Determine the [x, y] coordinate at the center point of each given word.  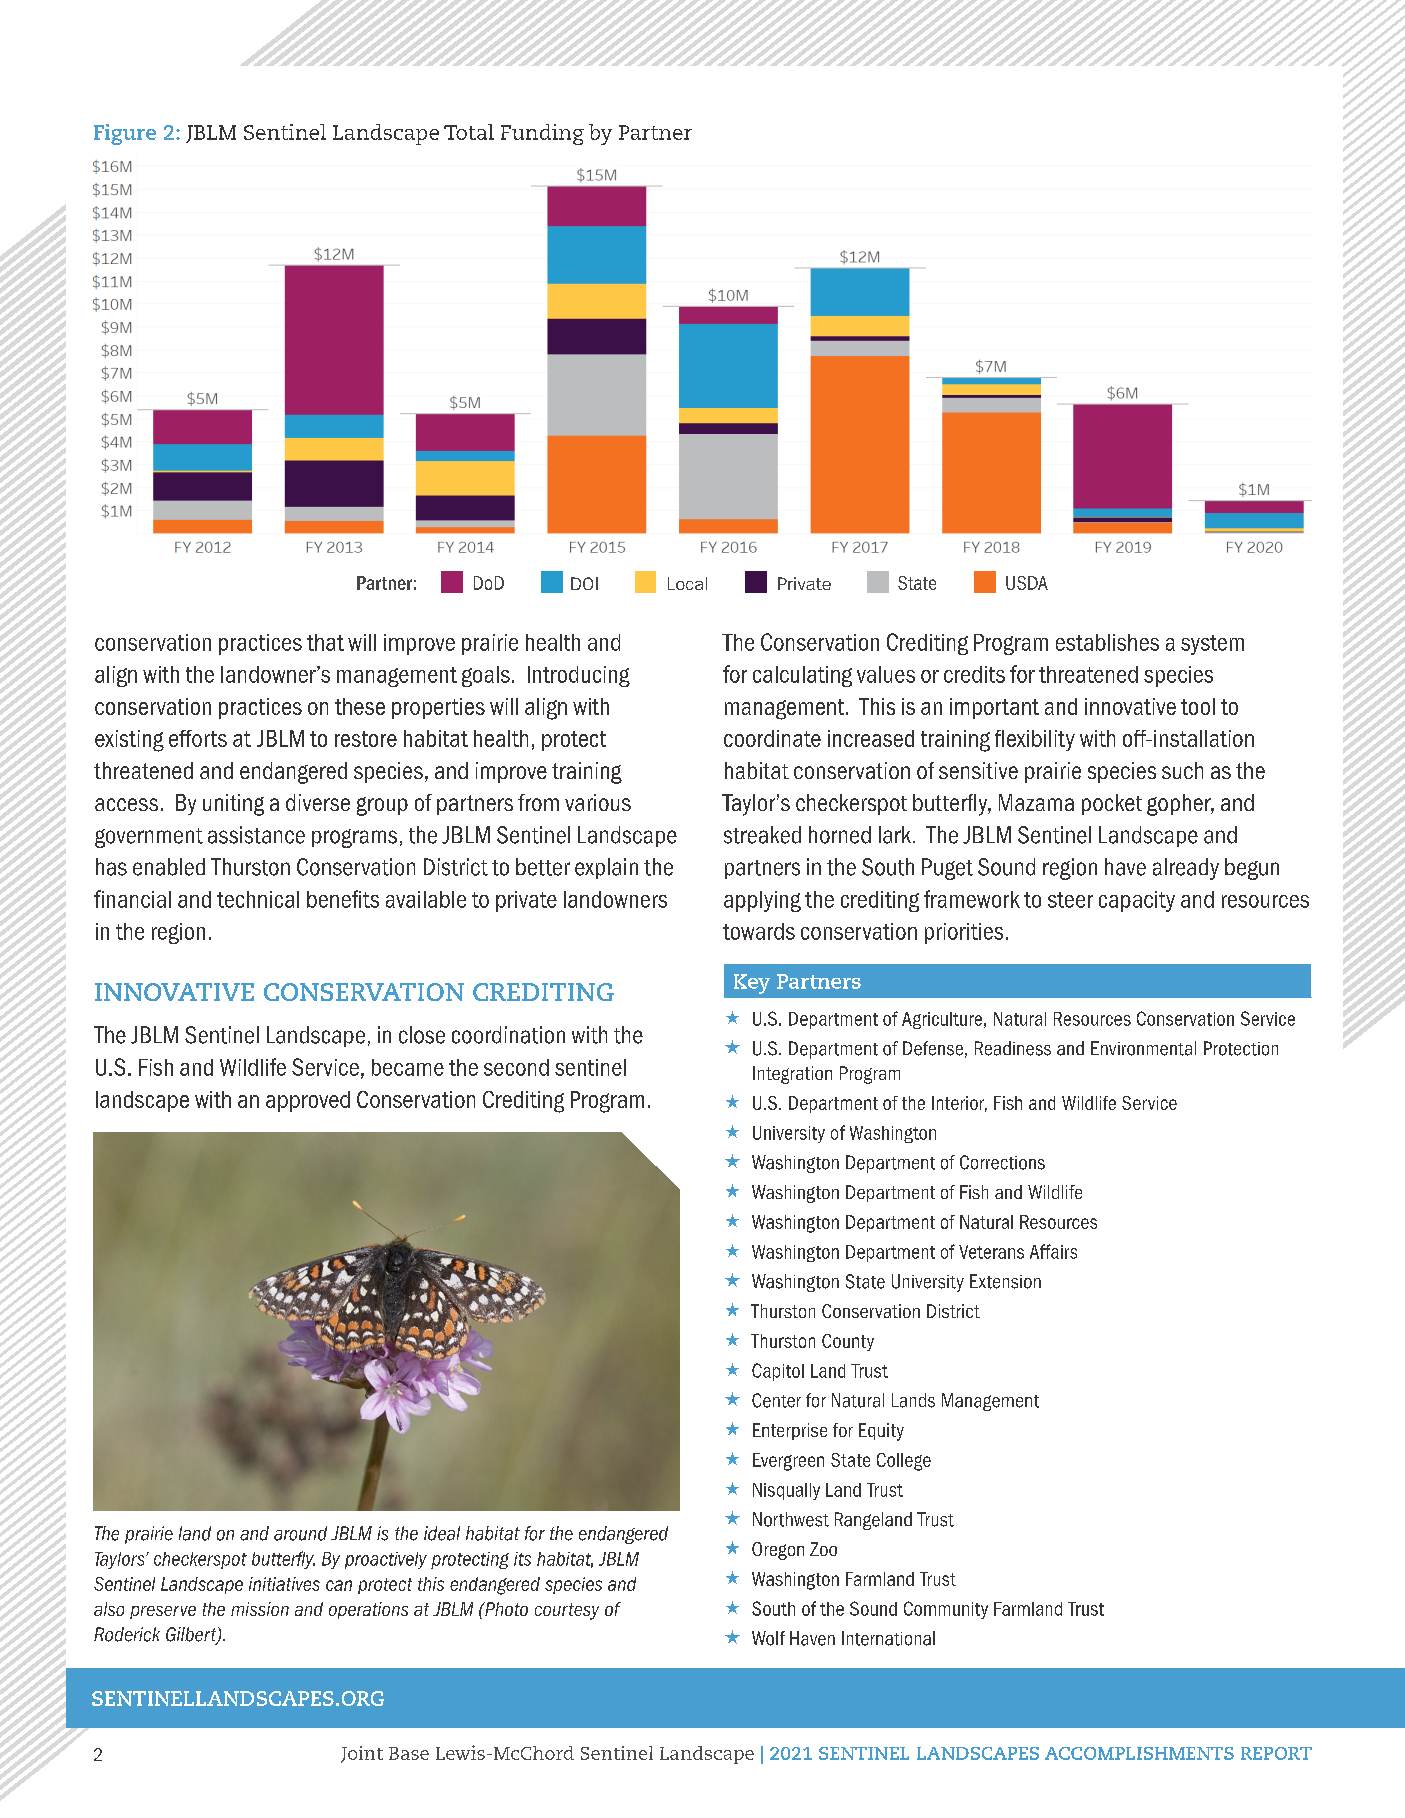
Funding [542, 134]
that [325, 642]
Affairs [1053, 1251]
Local [687, 583]
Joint [362, 1754]
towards [759, 931]
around [300, 1533]
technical [258, 899]
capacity [1137, 901]
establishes [1107, 642]
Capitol [778, 1372]
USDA [1027, 583]
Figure [125, 134]
